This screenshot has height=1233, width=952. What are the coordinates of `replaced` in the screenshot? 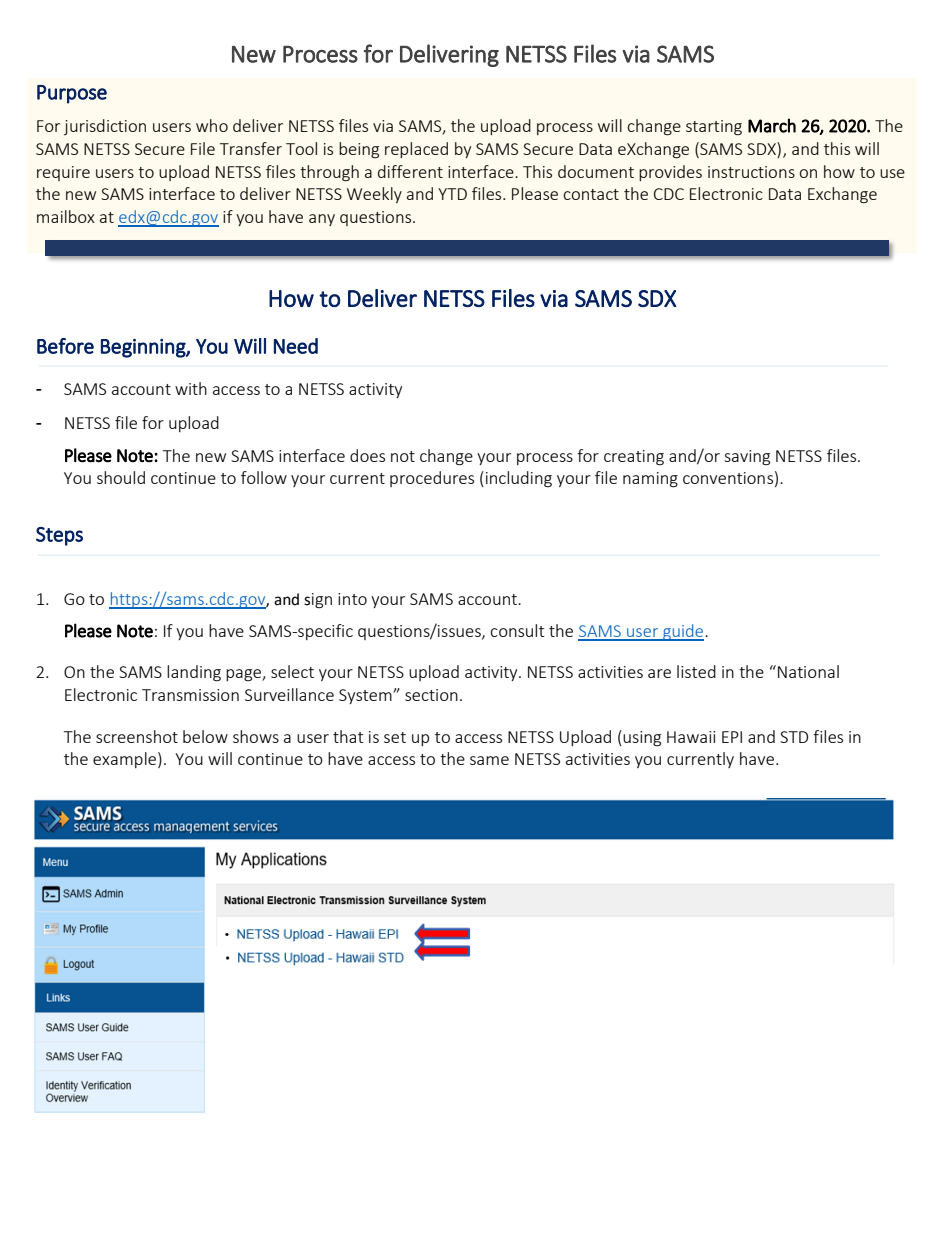 It's located at (416, 150).
